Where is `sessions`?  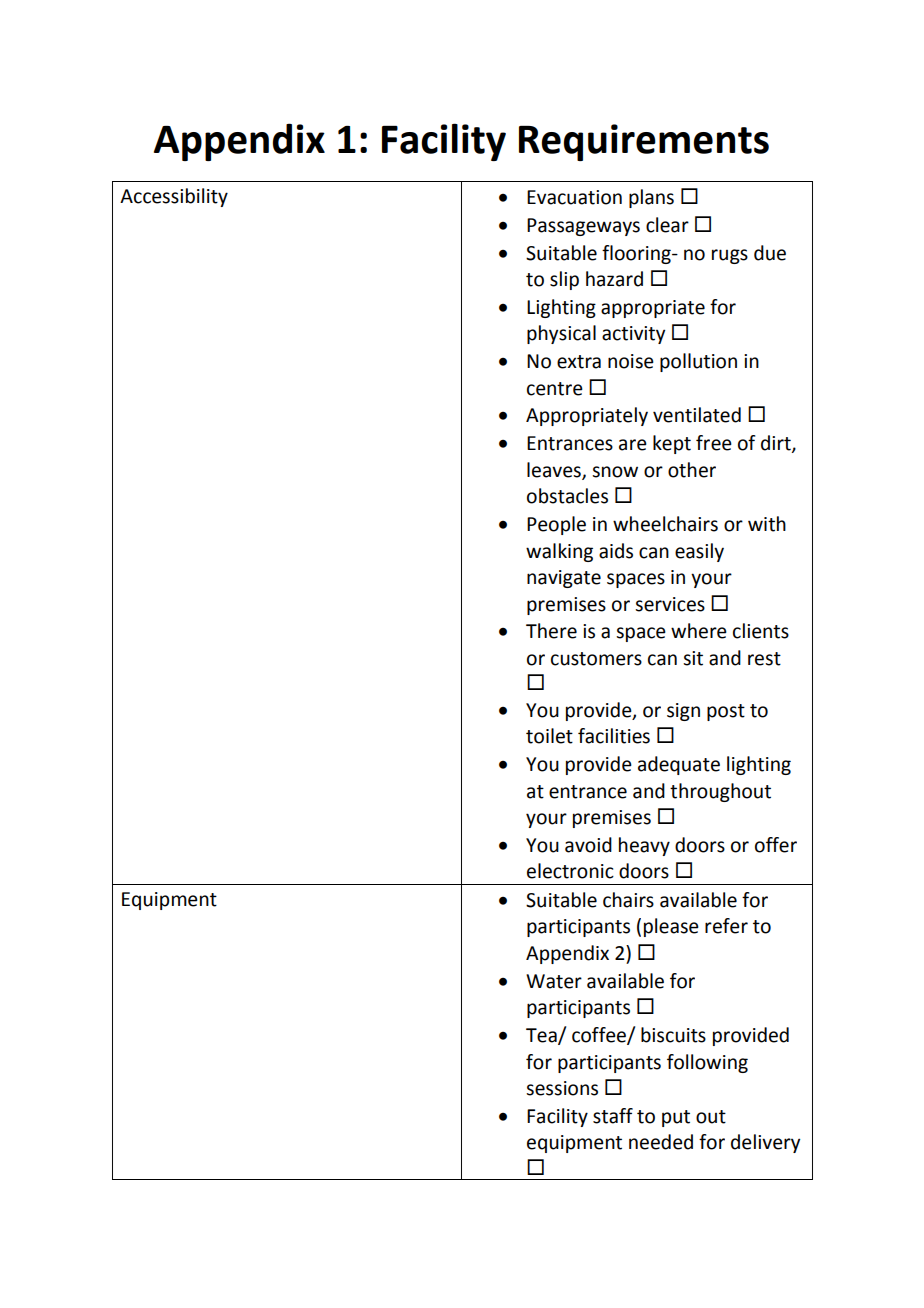 sessions is located at coordinates (562, 1088).
